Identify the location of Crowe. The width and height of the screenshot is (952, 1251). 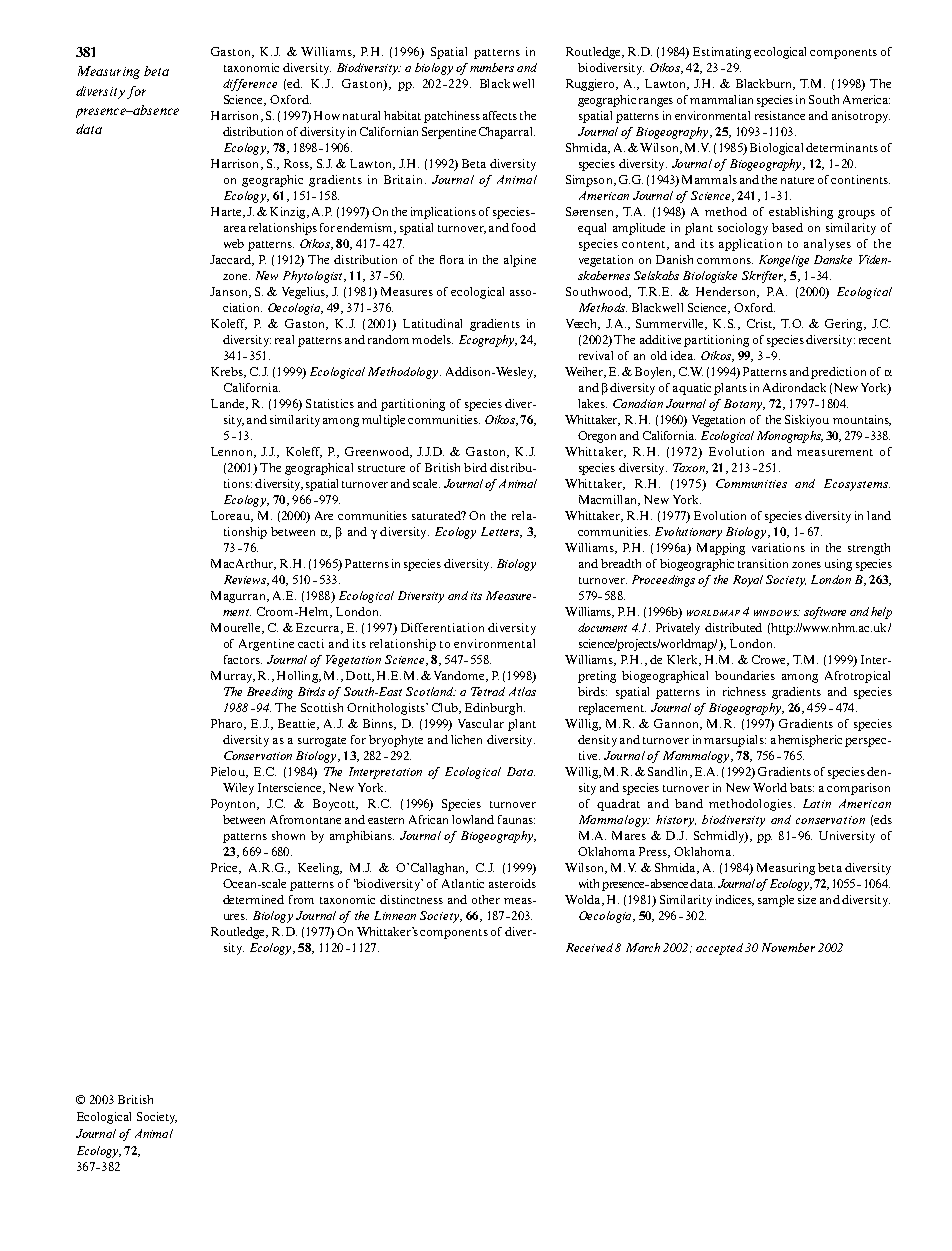
(770, 660).
